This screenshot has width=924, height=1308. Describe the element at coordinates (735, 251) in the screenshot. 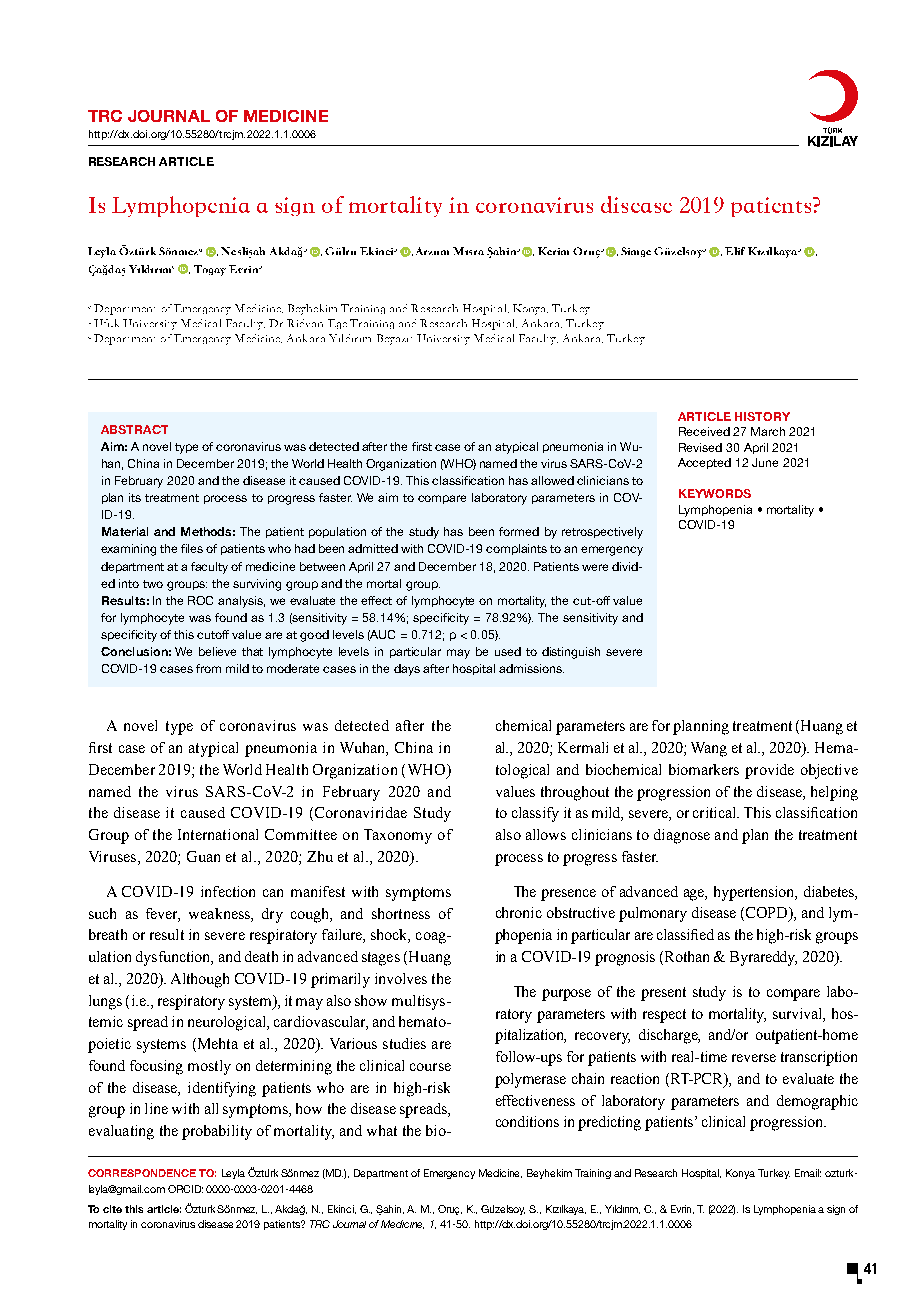

I see `Elif` at that location.
